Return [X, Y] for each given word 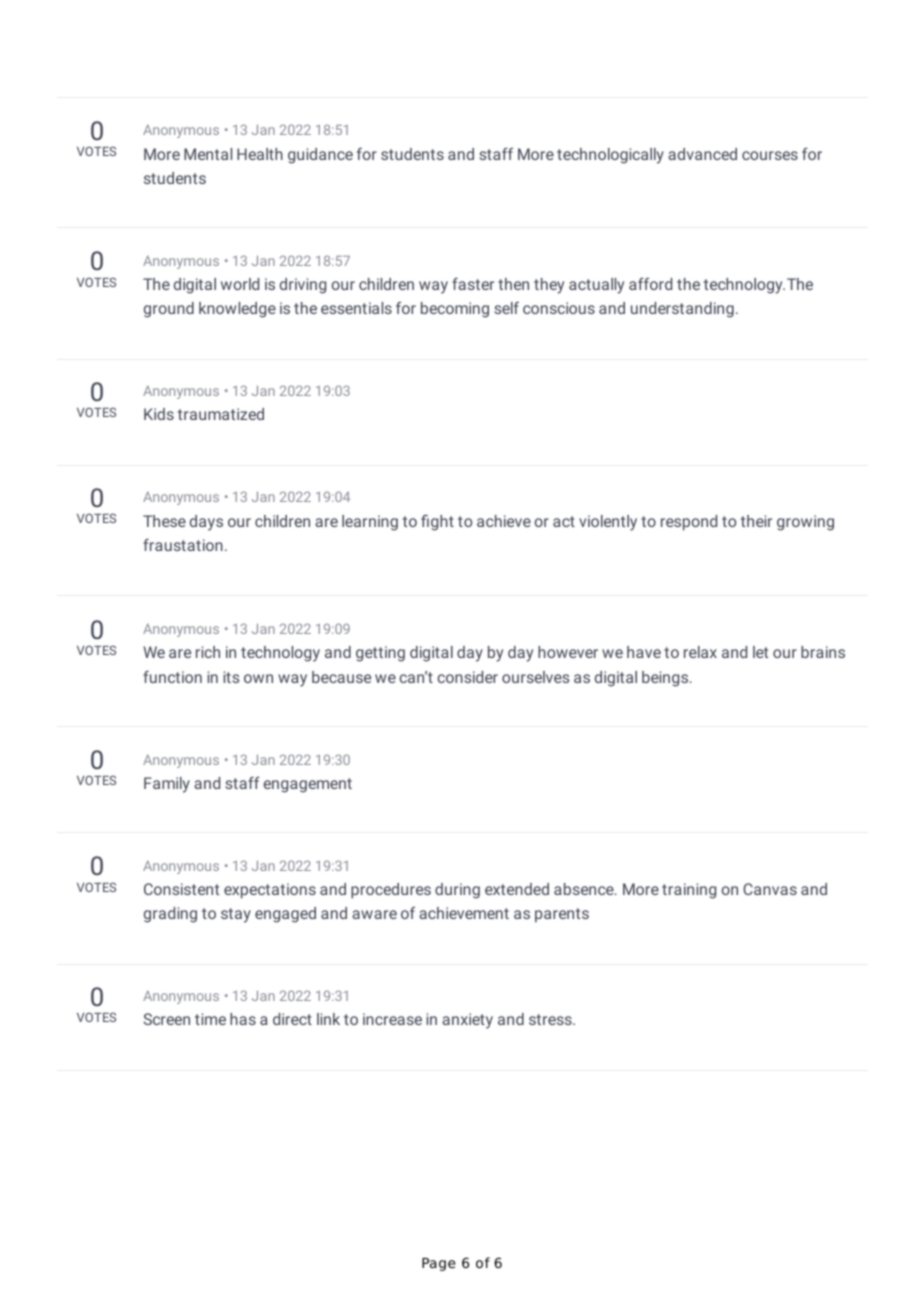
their [756, 521]
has [243, 1019]
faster [473, 283]
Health [260, 154]
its [231, 677]
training [689, 891]
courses [770, 155]
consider [467, 677]
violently [608, 523]
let [760, 652]
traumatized [221, 414]
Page [439, 1264]
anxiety [467, 1021]
